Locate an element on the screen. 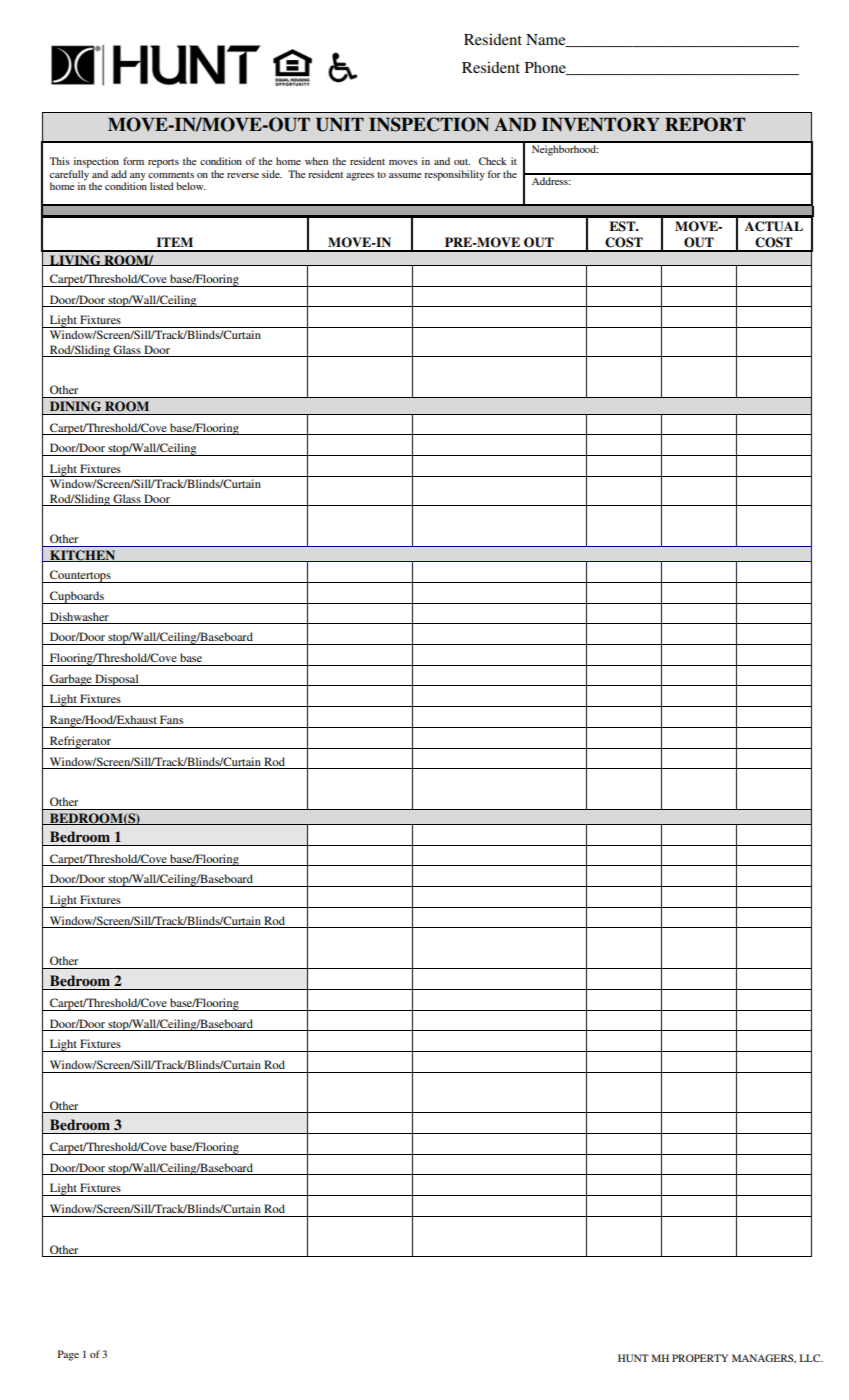 This screenshot has width=849, height=1400. Dishwasher is located at coordinates (79, 616).
